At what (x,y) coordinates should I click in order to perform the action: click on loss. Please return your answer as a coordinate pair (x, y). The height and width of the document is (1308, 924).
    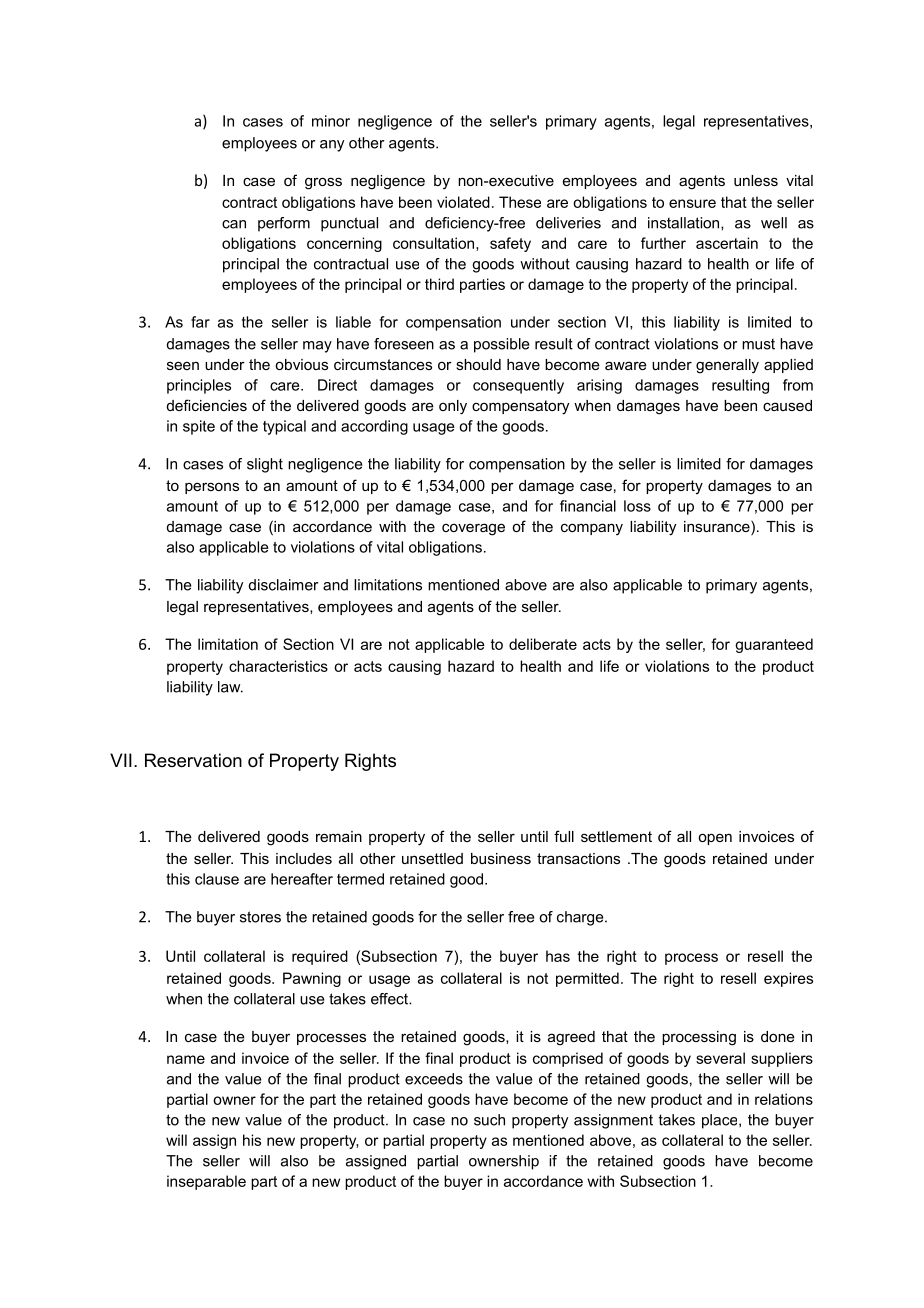
    Looking at the image, I should click on (637, 506).
